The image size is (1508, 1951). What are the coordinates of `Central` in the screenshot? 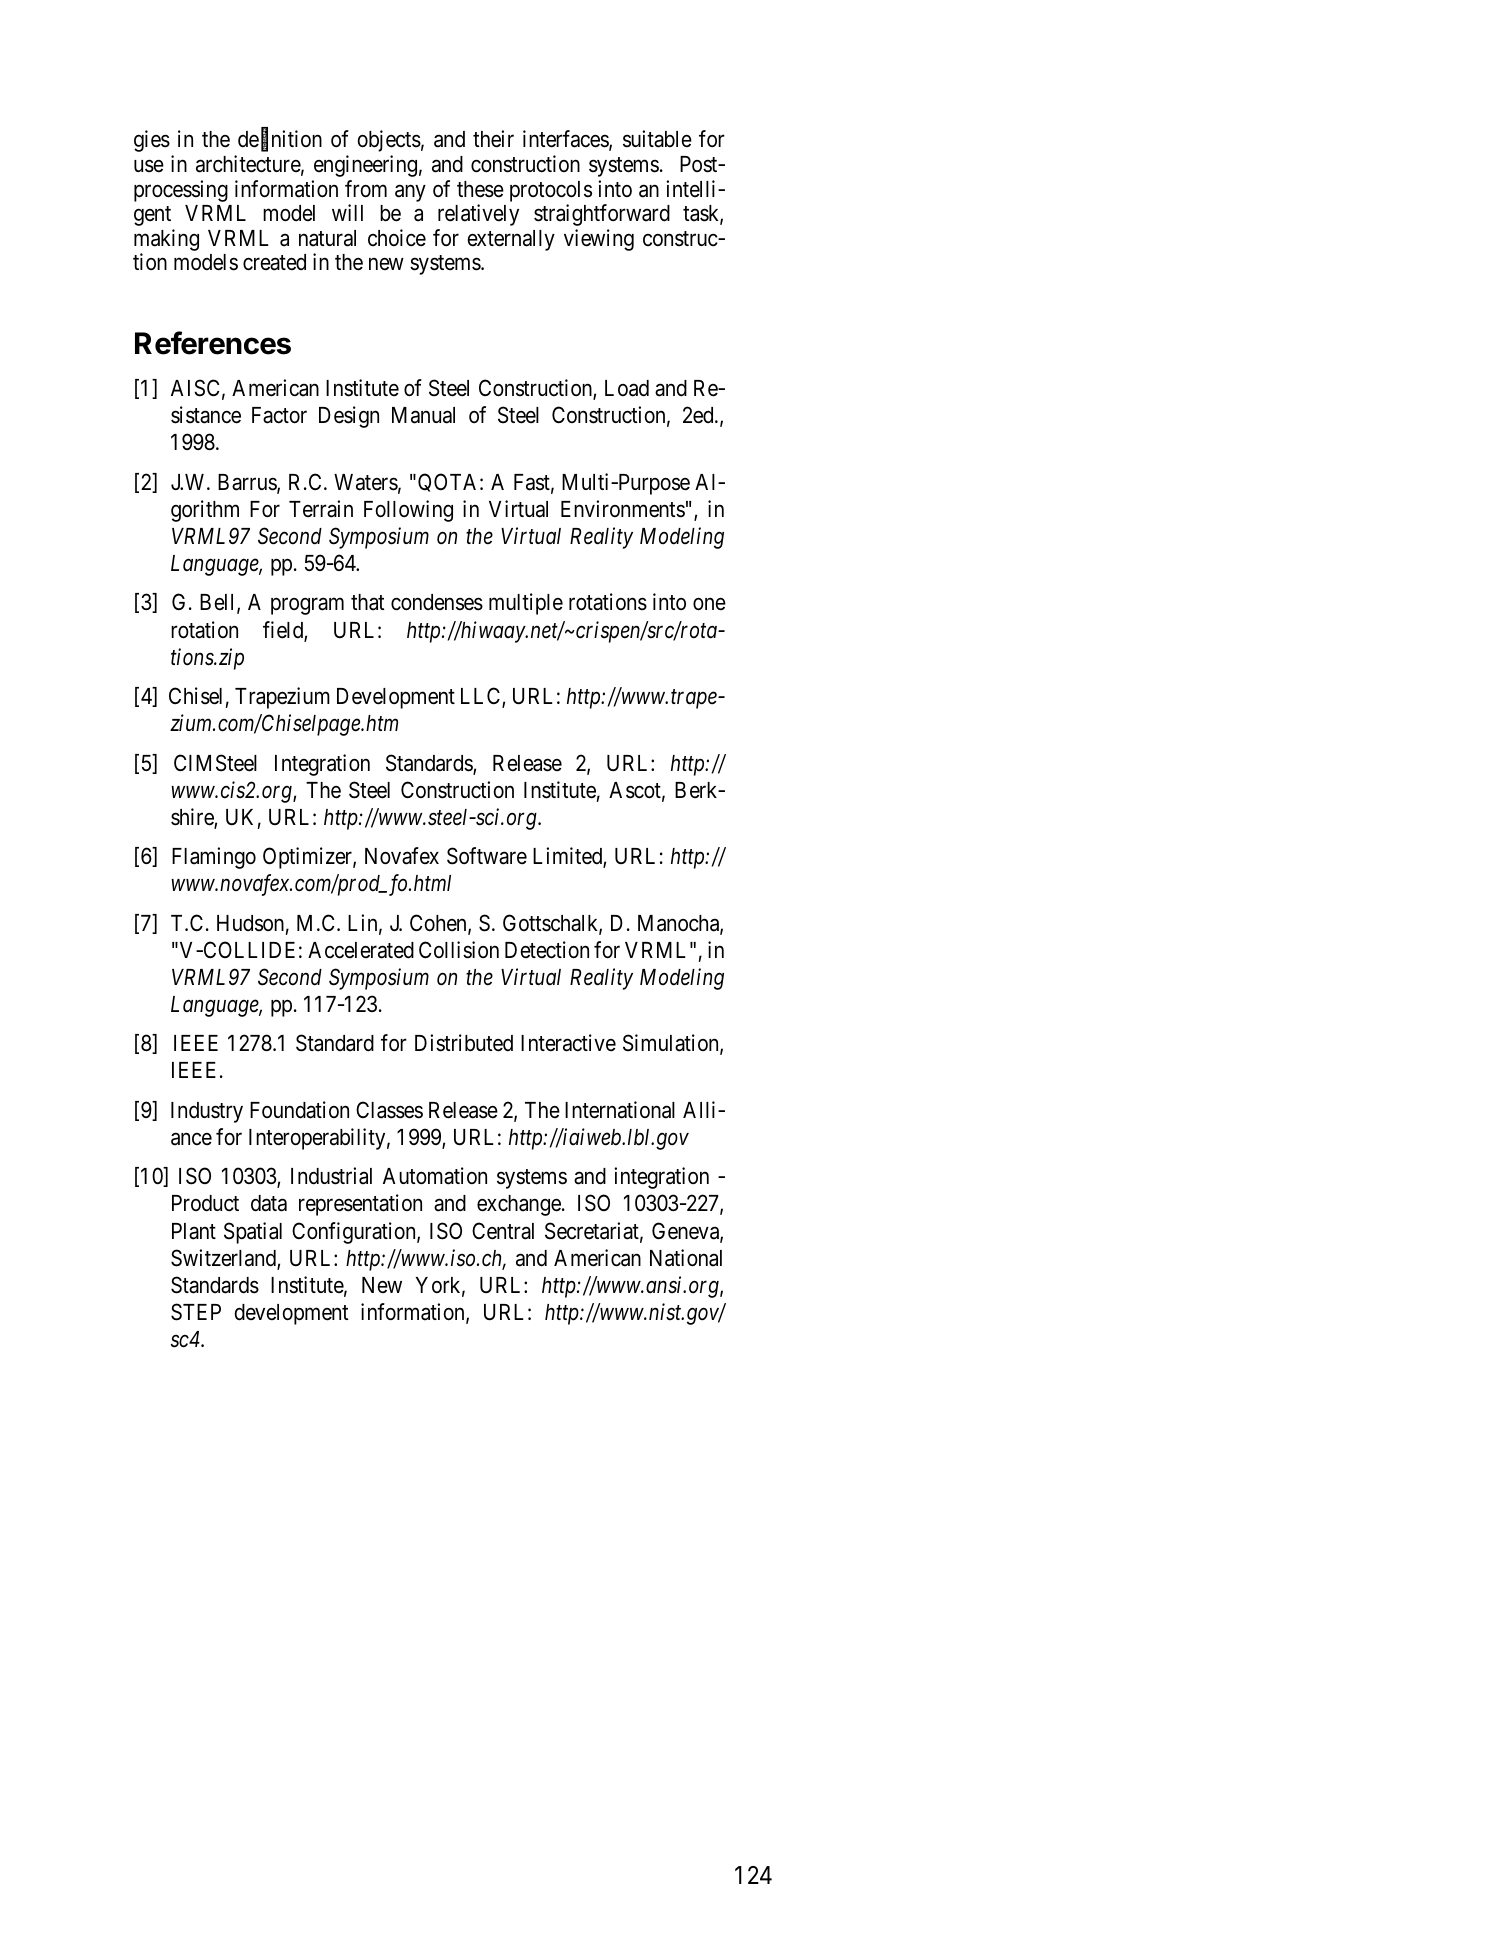 It's located at (503, 1231).
